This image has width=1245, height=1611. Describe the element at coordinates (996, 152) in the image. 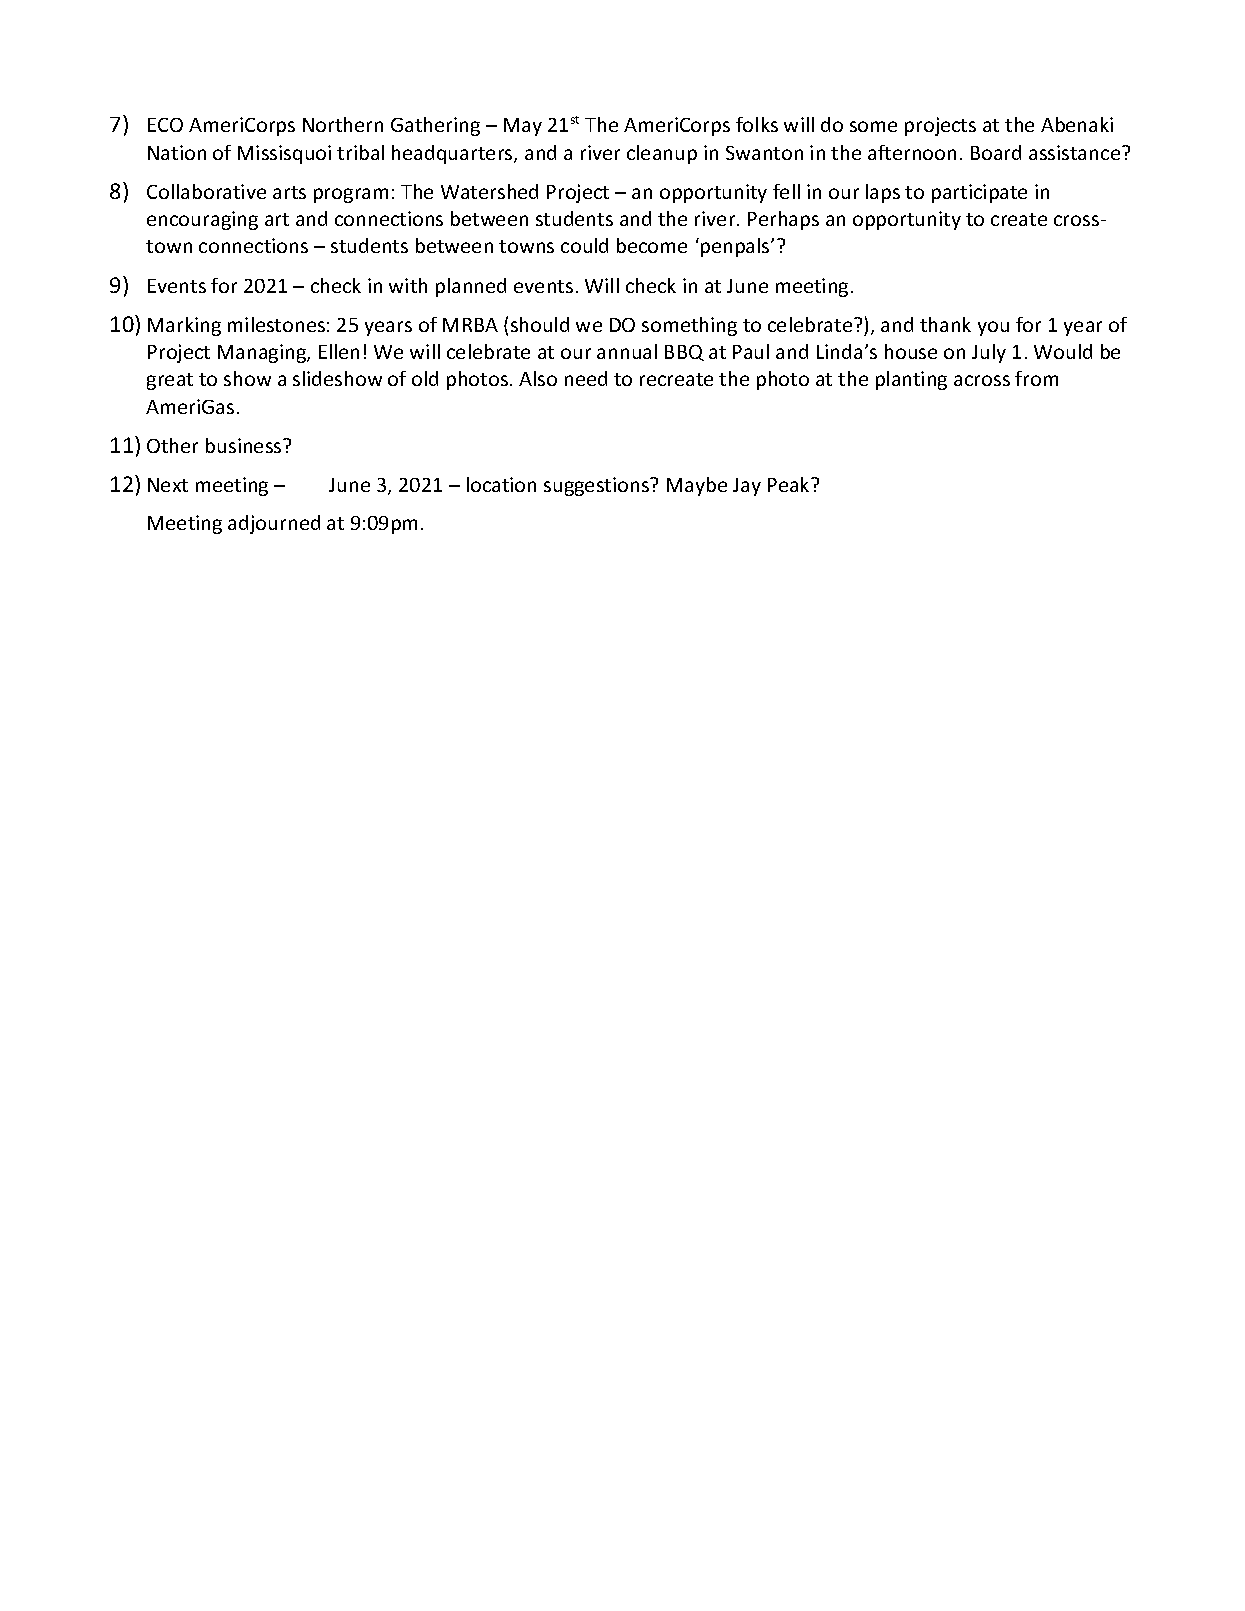

I see `Board` at that location.
